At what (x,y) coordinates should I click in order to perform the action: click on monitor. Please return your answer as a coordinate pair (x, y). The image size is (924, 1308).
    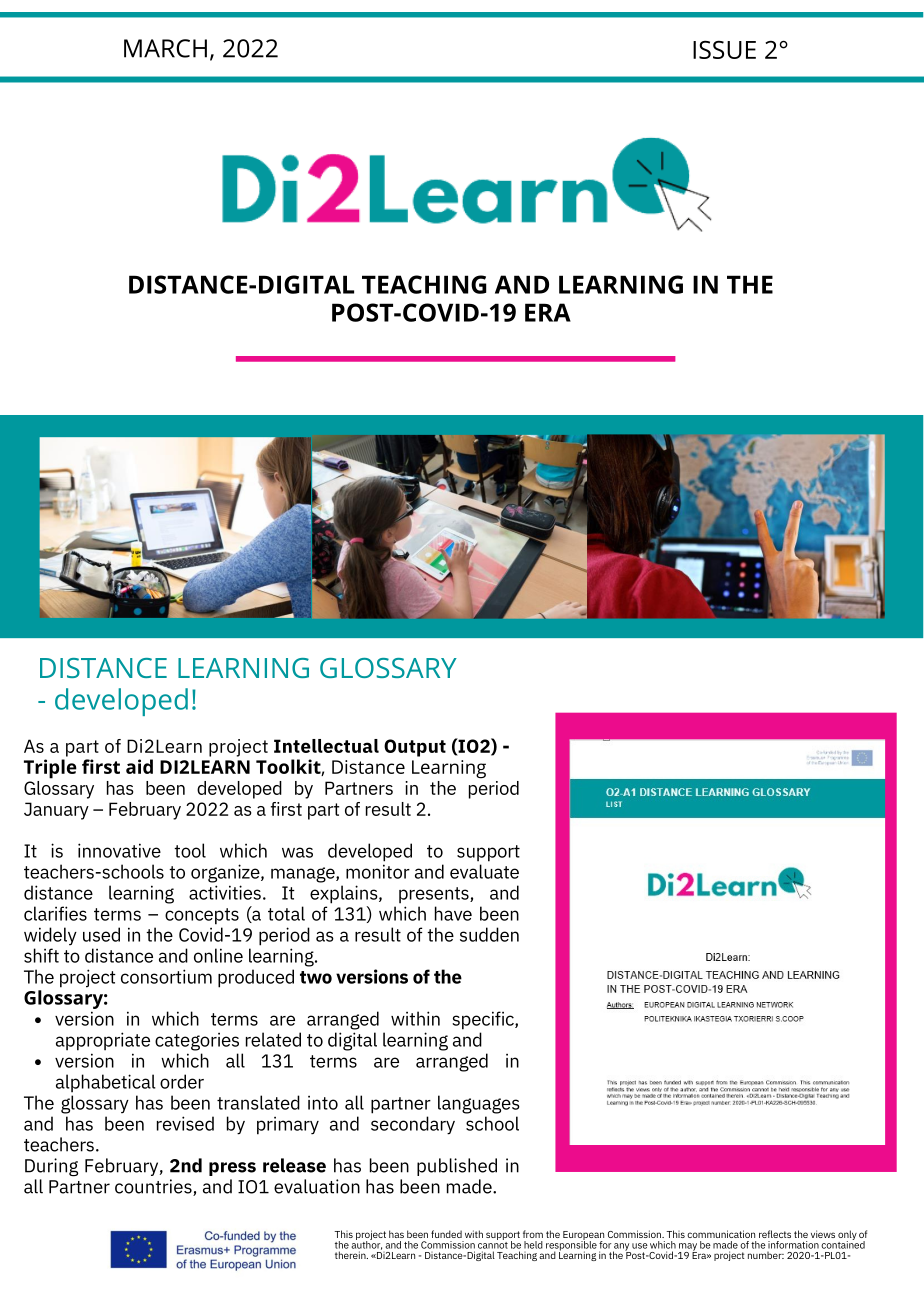
    Looking at the image, I should click on (378, 871).
